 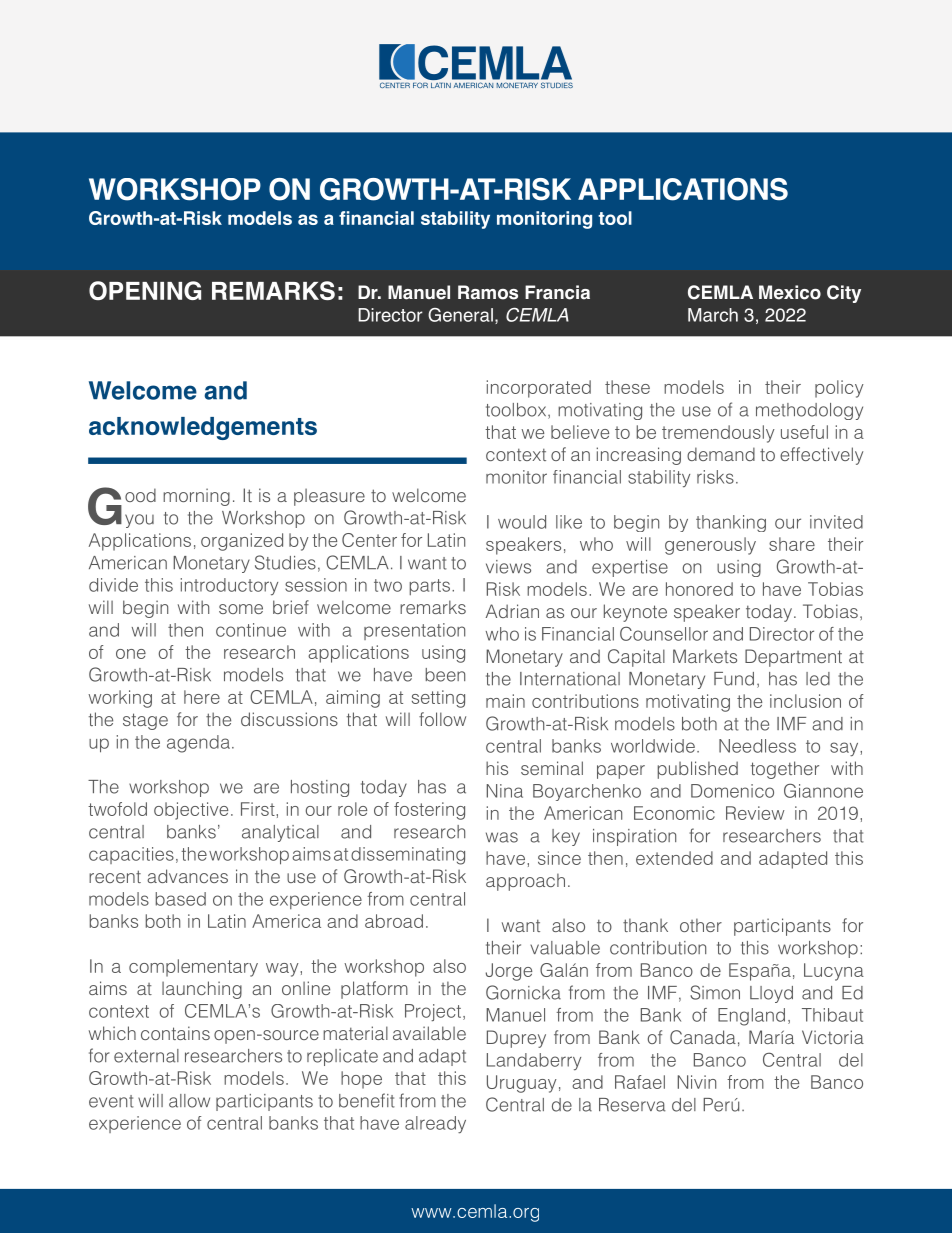 I want to click on introductory, so click(x=229, y=587).
